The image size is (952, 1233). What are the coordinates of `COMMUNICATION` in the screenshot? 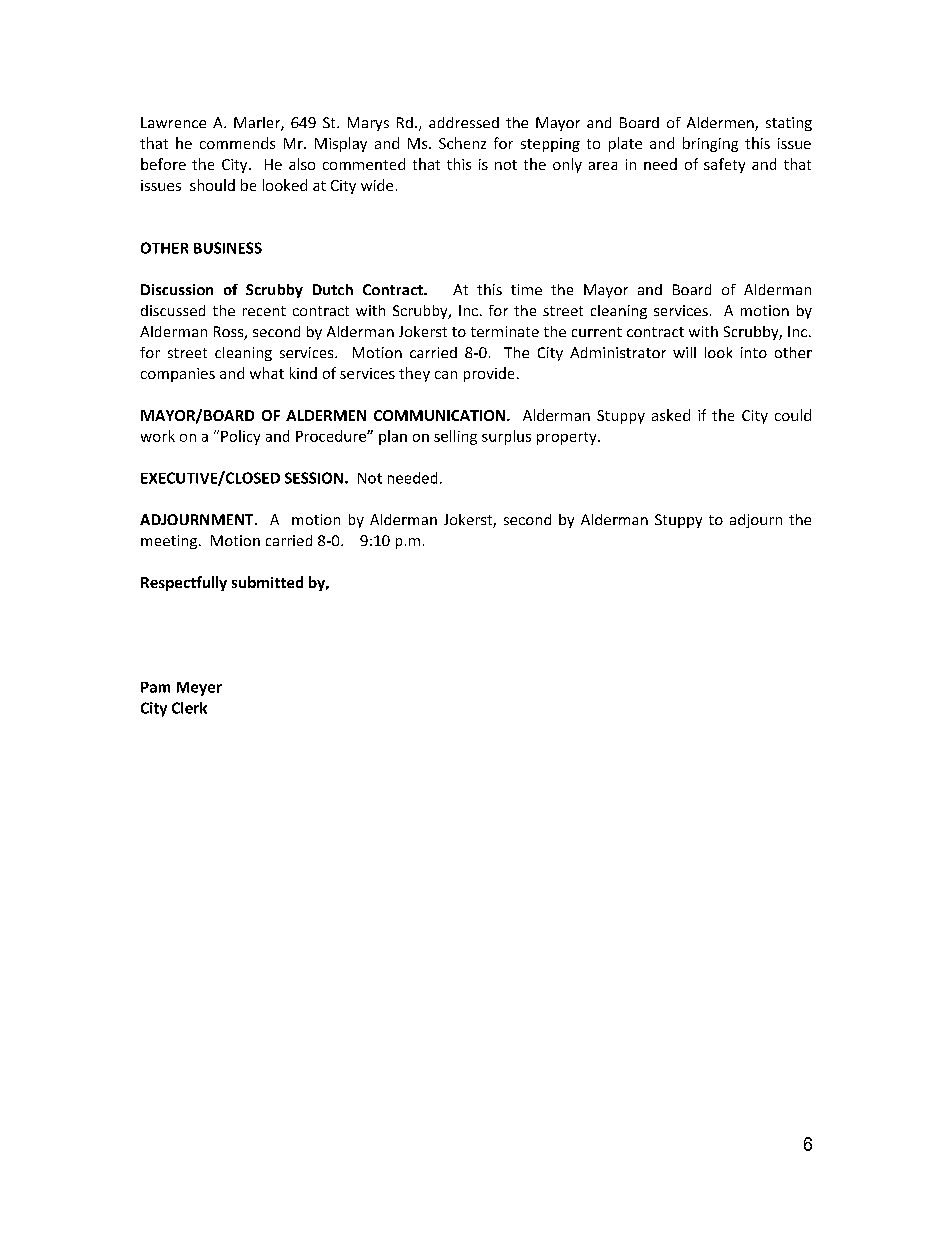 It's located at (439, 415).
